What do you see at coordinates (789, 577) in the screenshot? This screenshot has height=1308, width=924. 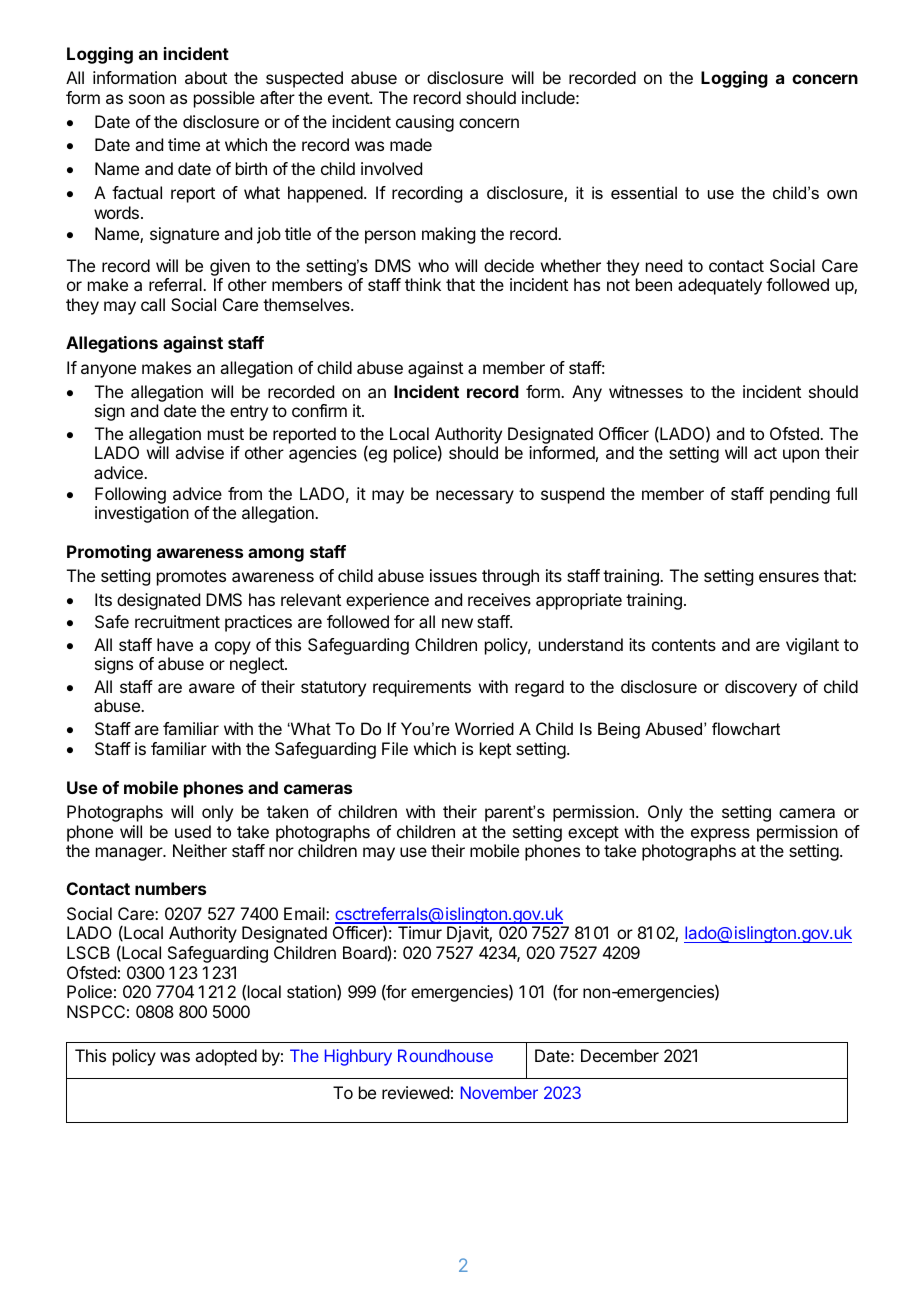 I see `ensures` at bounding box center [789, 577].
